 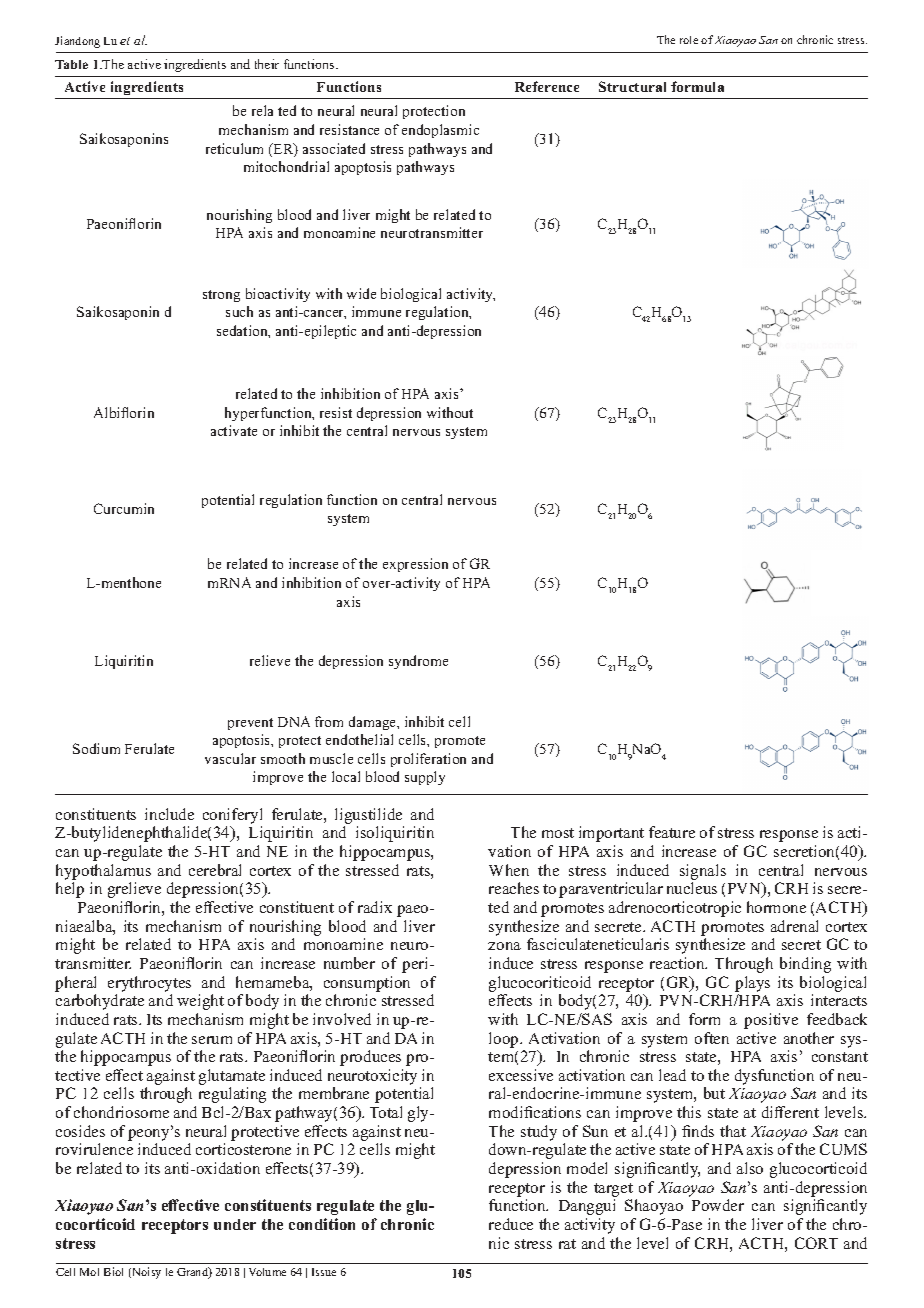 What do you see at coordinates (632, 86) in the document?
I see `Structural` at bounding box center [632, 86].
